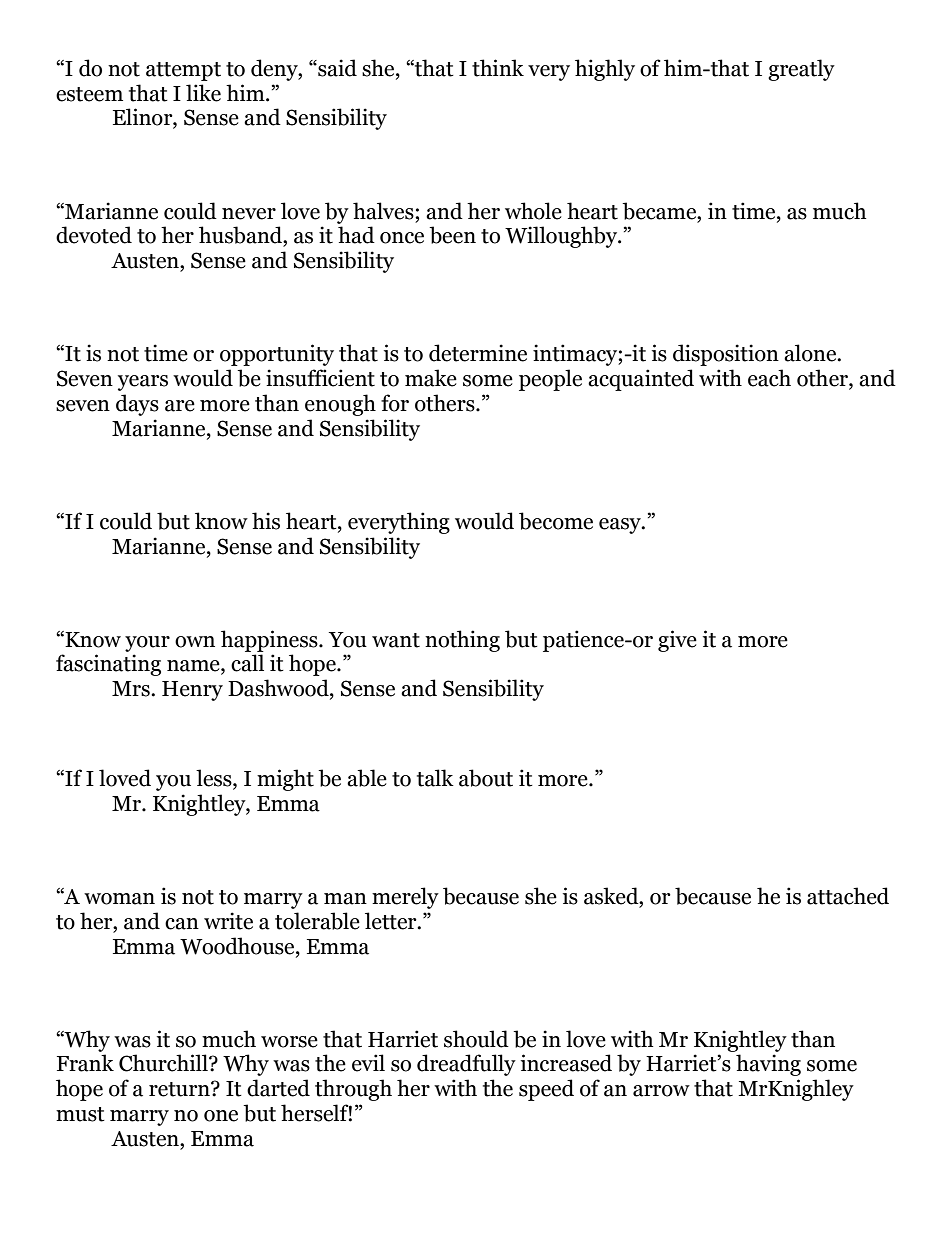 The image size is (952, 1233). What do you see at coordinates (215, 779) in the screenshot?
I see `less` at bounding box center [215, 779].
